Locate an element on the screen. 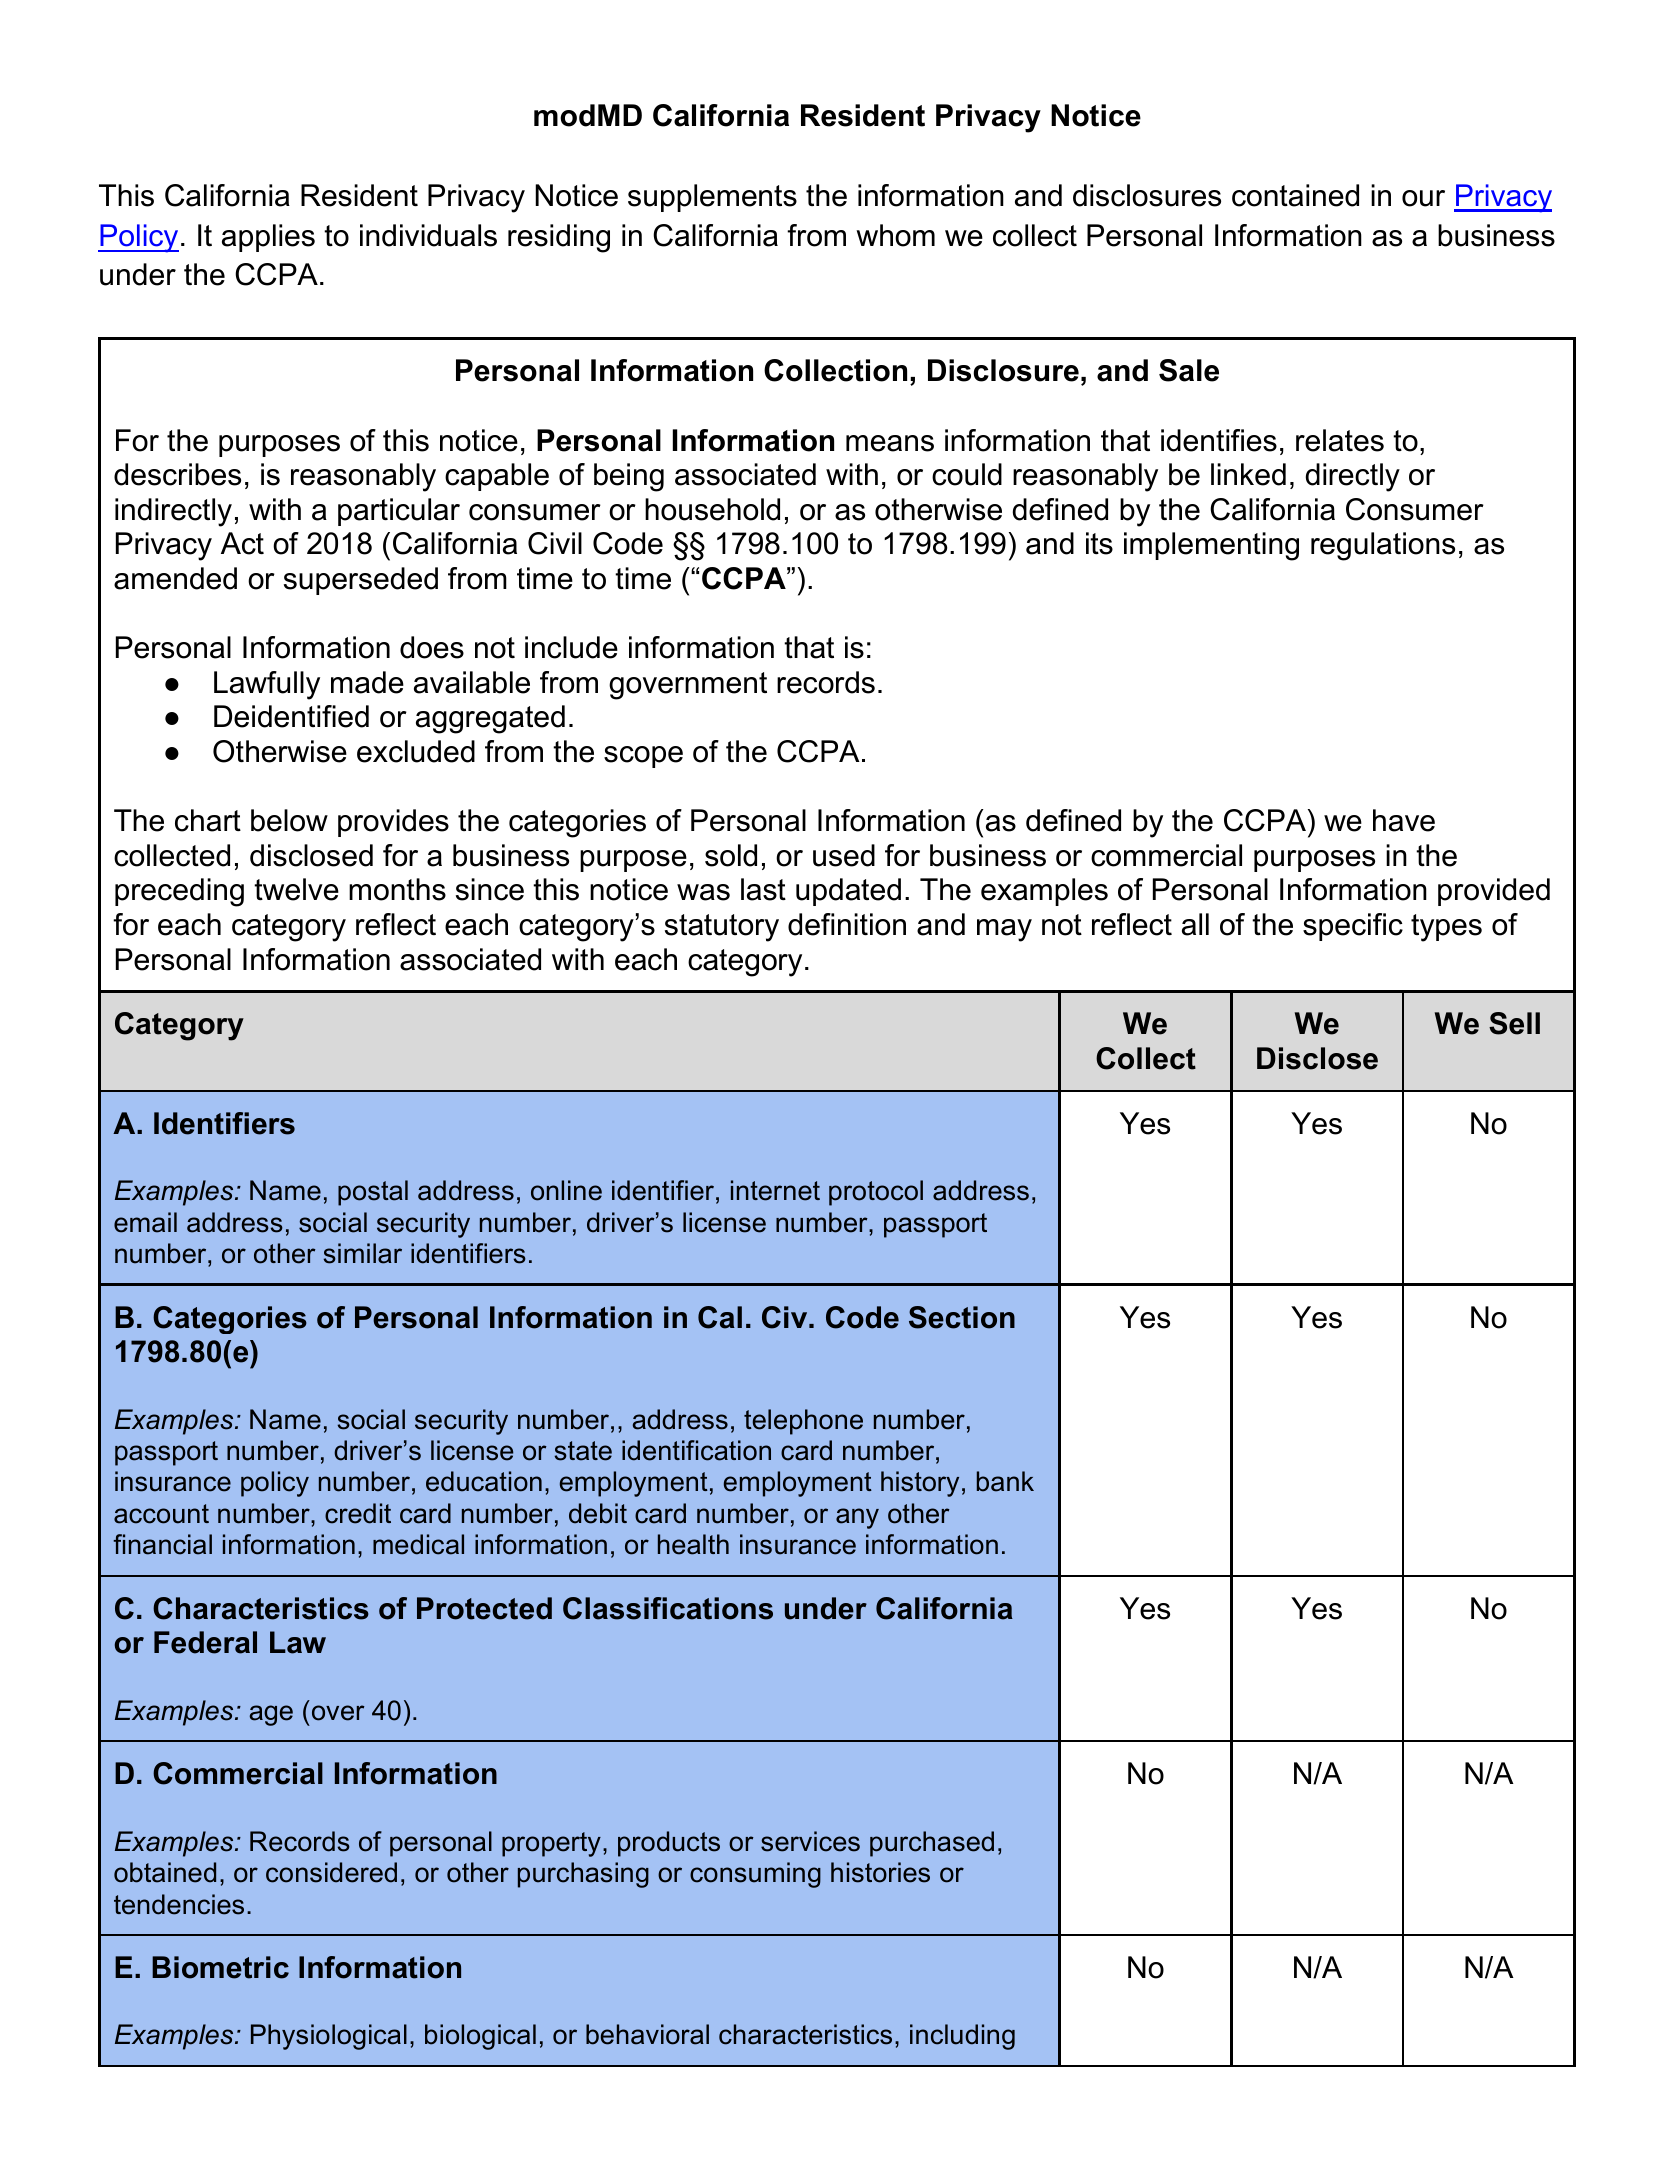 This screenshot has width=1674, height=2167. have is located at coordinates (1404, 820).
